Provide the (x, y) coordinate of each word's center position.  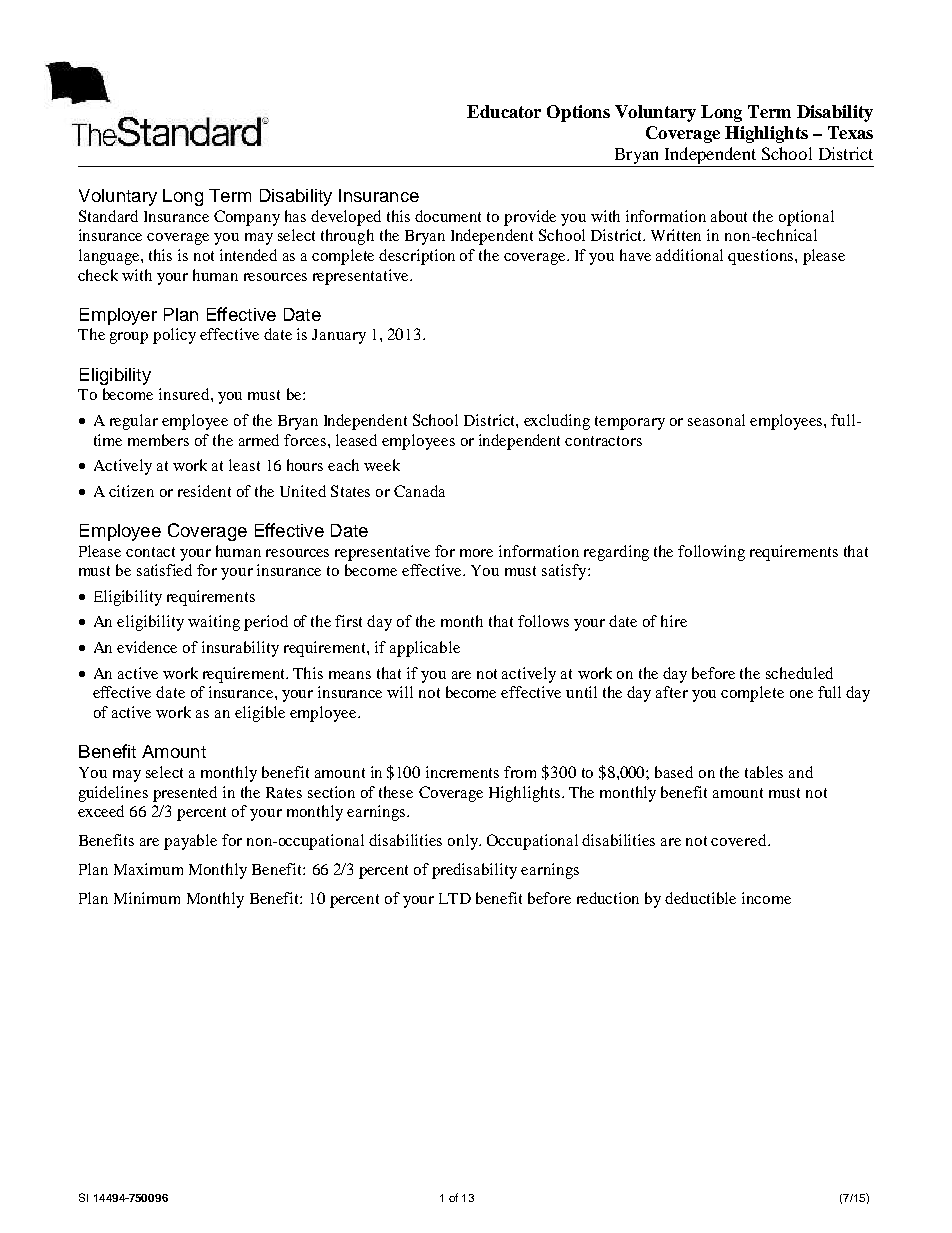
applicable (425, 649)
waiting (214, 623)
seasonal (716, 420)
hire (674, 621)
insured (185, 394)
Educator (504, 111)
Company (247, 218)
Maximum (148, 869)
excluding (557, 422)
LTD (455, 898)
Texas (850, 132)
